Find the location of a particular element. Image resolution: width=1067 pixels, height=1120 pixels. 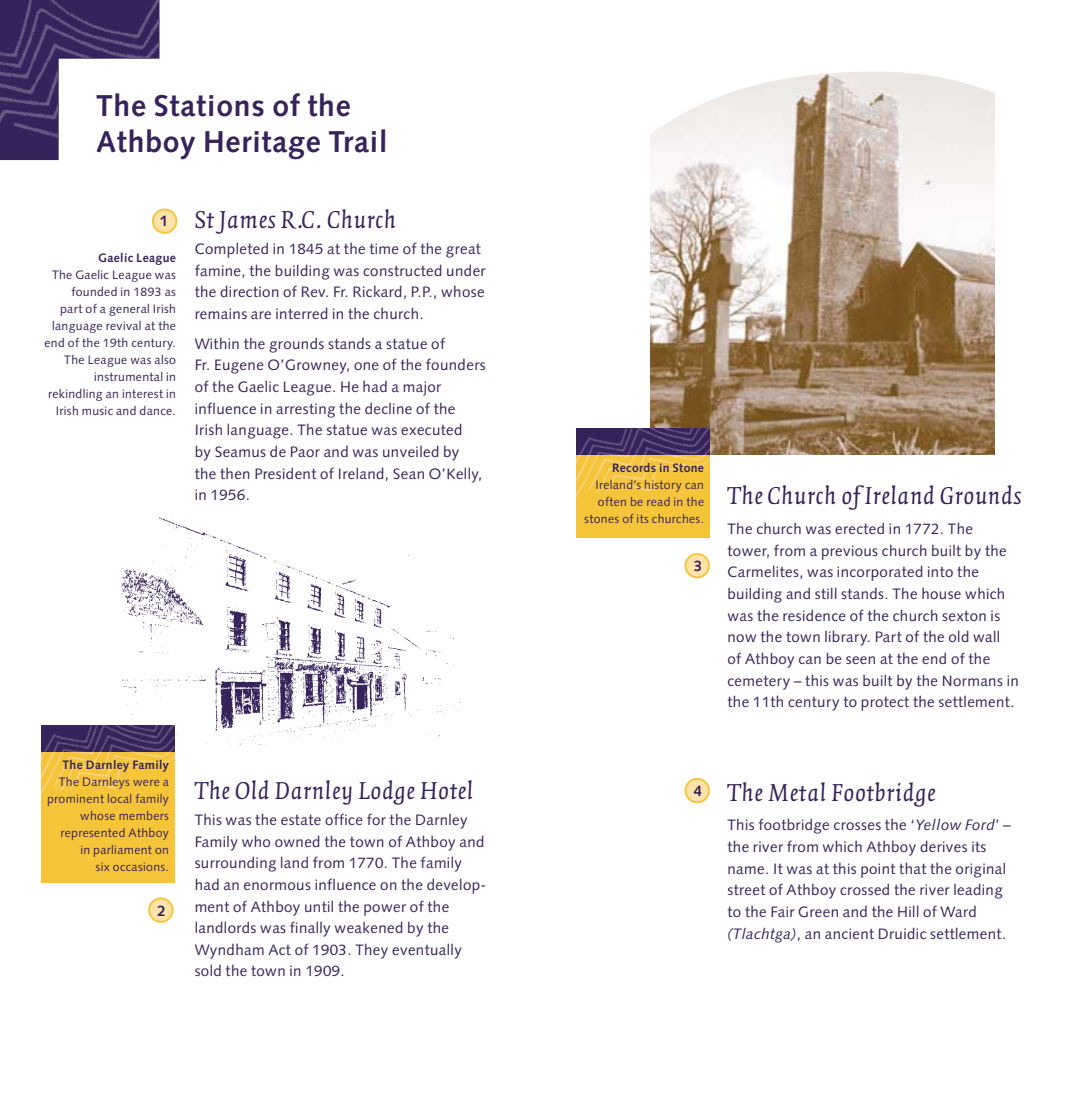

great is located at coordinates (463, 251).
